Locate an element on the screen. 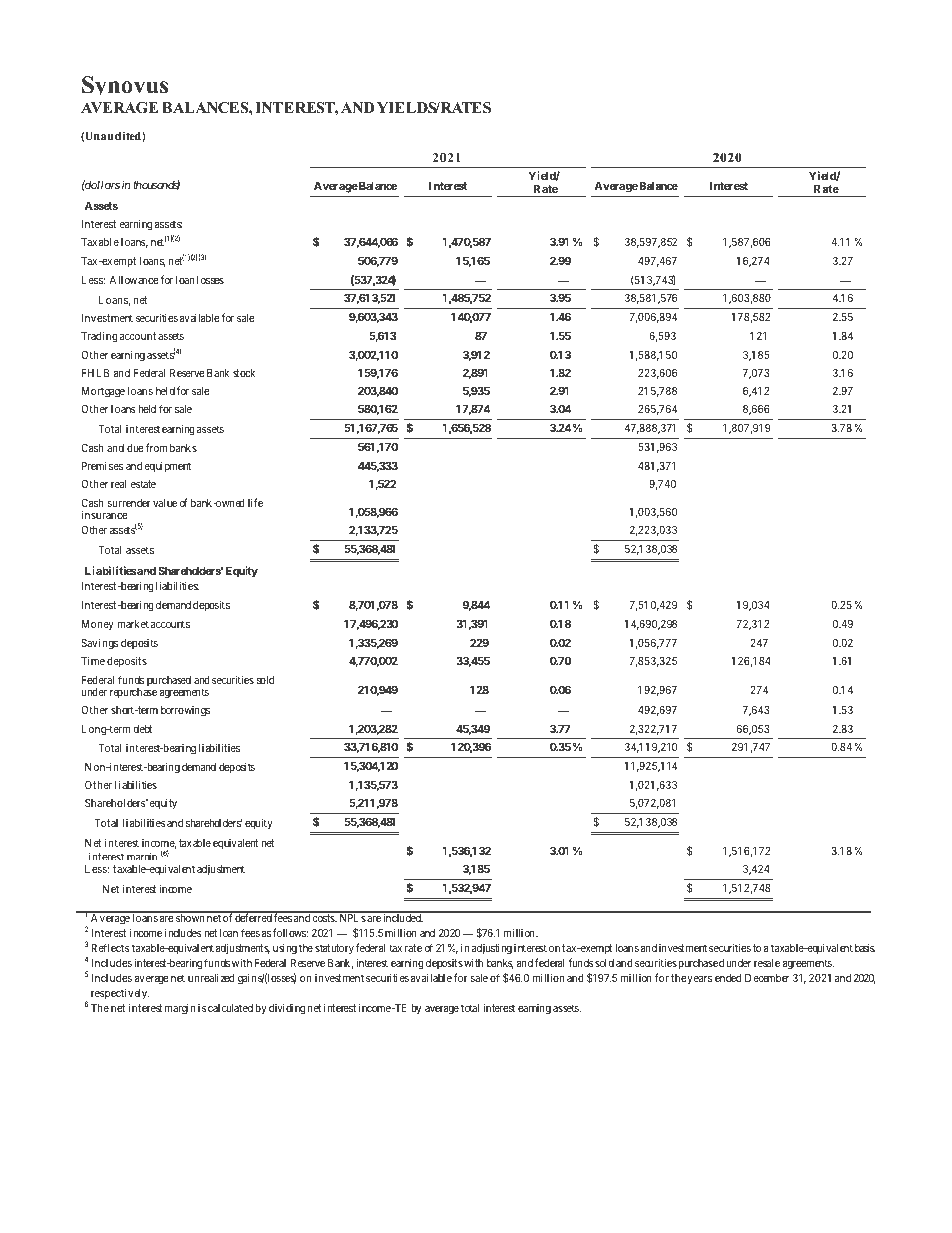 This screenshot has height=1233, width=952. stock is located at coordinates (244, 373).
